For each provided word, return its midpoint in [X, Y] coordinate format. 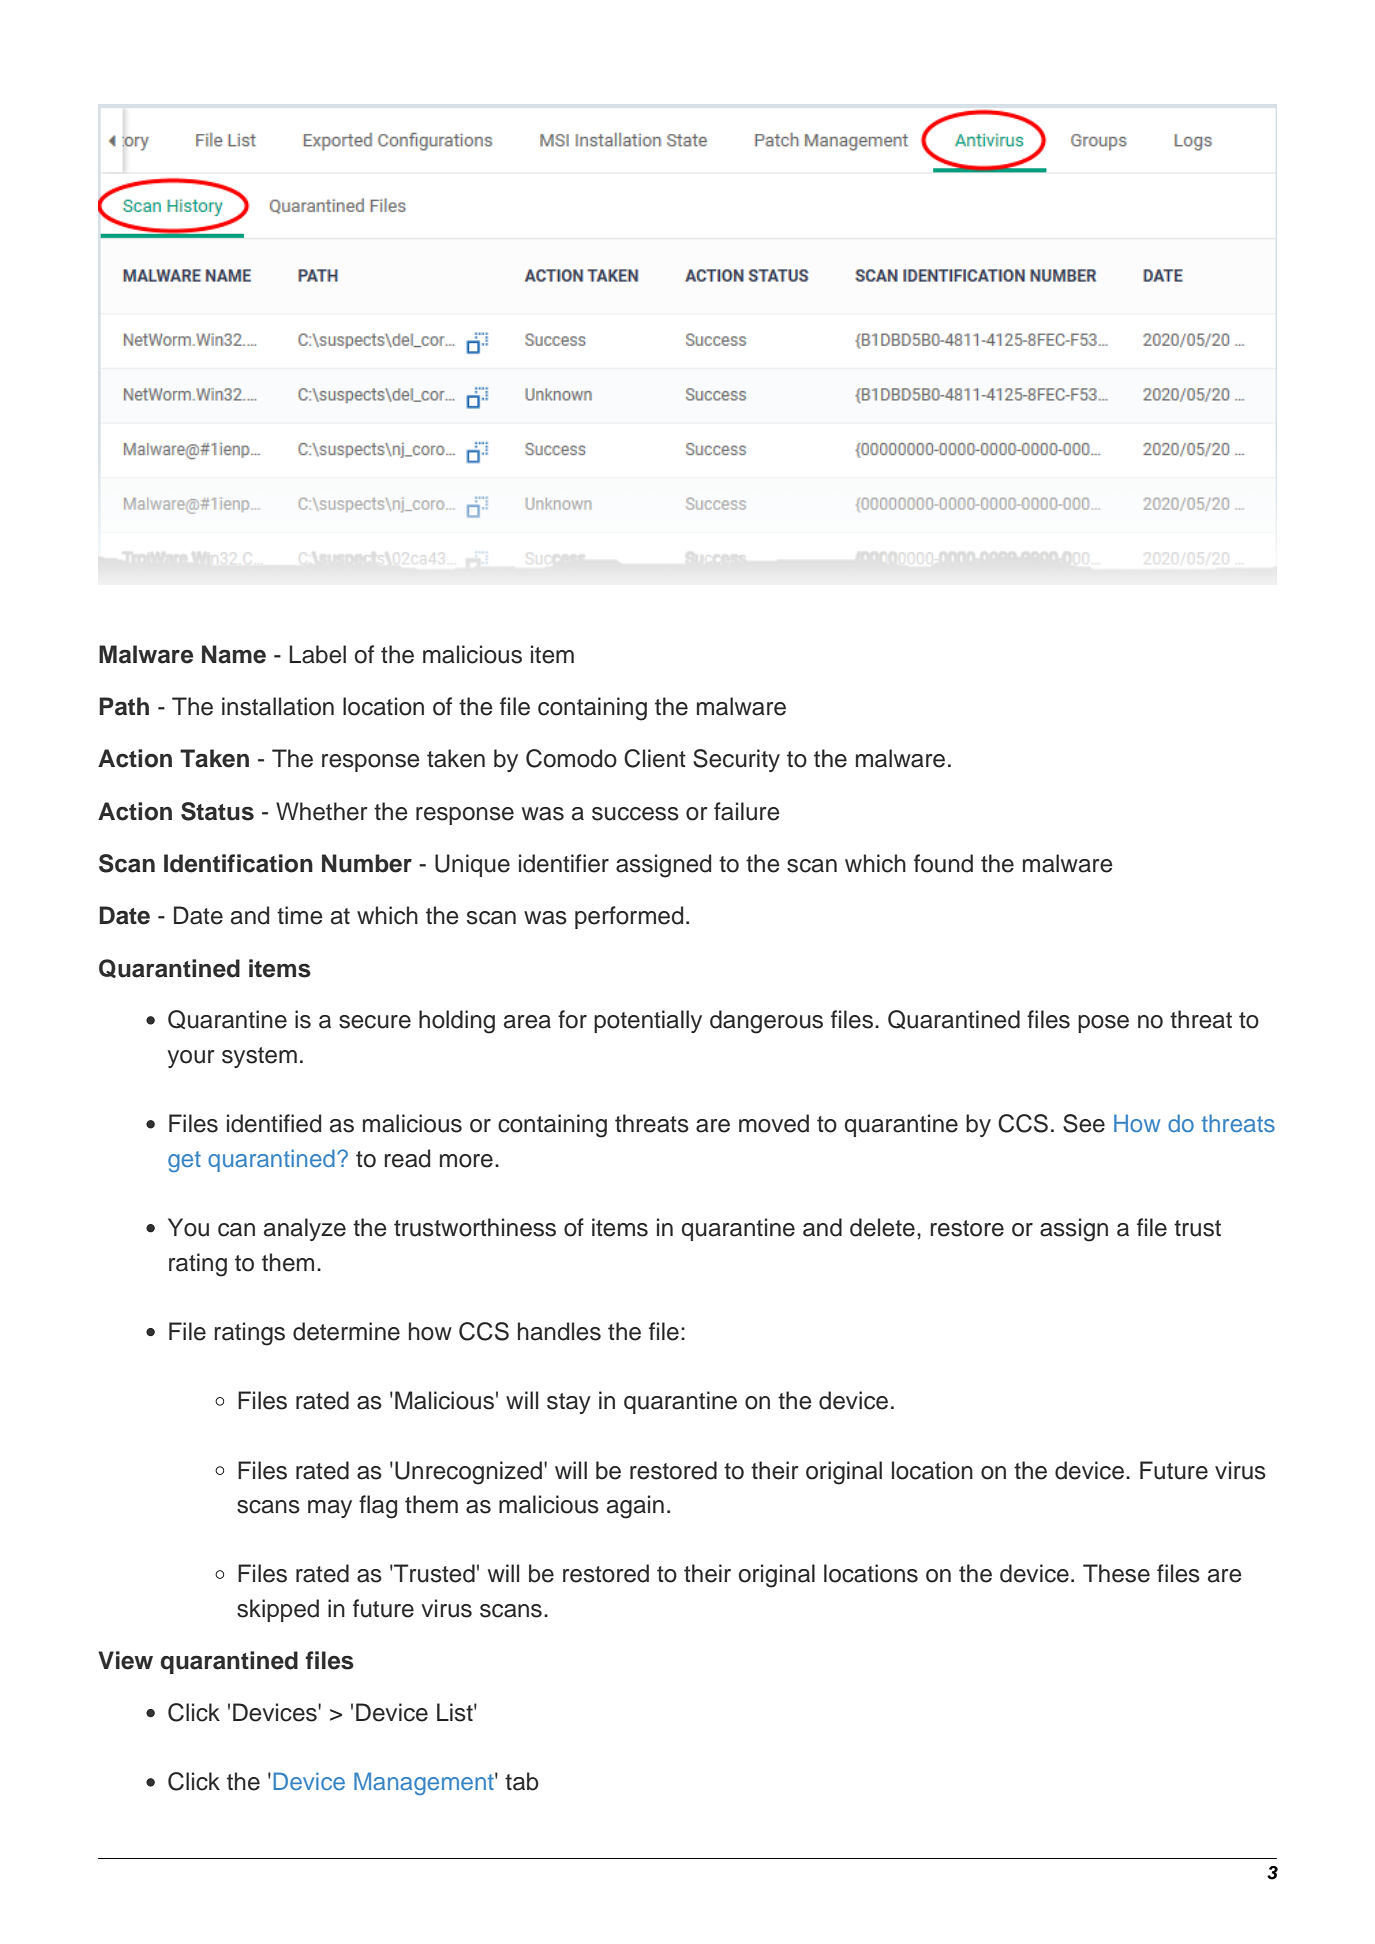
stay [569, 1403]
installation [278, 706]
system [259, 1057]
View [125, 1660]
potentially [648, 1021]
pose [1103, 1024]
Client [655, 758]
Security [736, 760]
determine [346, 1331]
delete [882, 1227]
